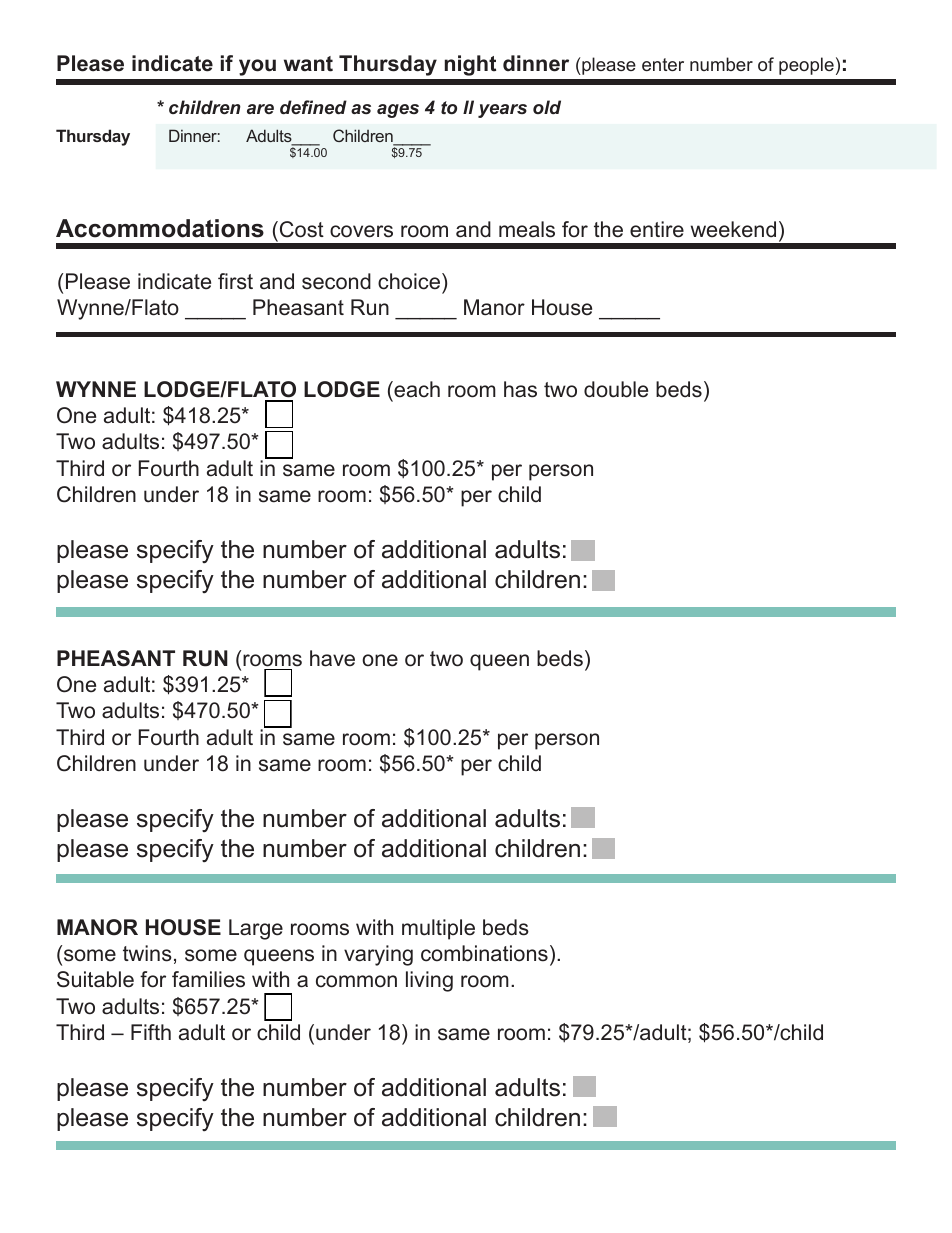 The height and width of the screenshot is (1233, 952). What do you see at coordinates (484, 953) in the screenshot?
I see `combinations` at bounding box center [484, 953].
